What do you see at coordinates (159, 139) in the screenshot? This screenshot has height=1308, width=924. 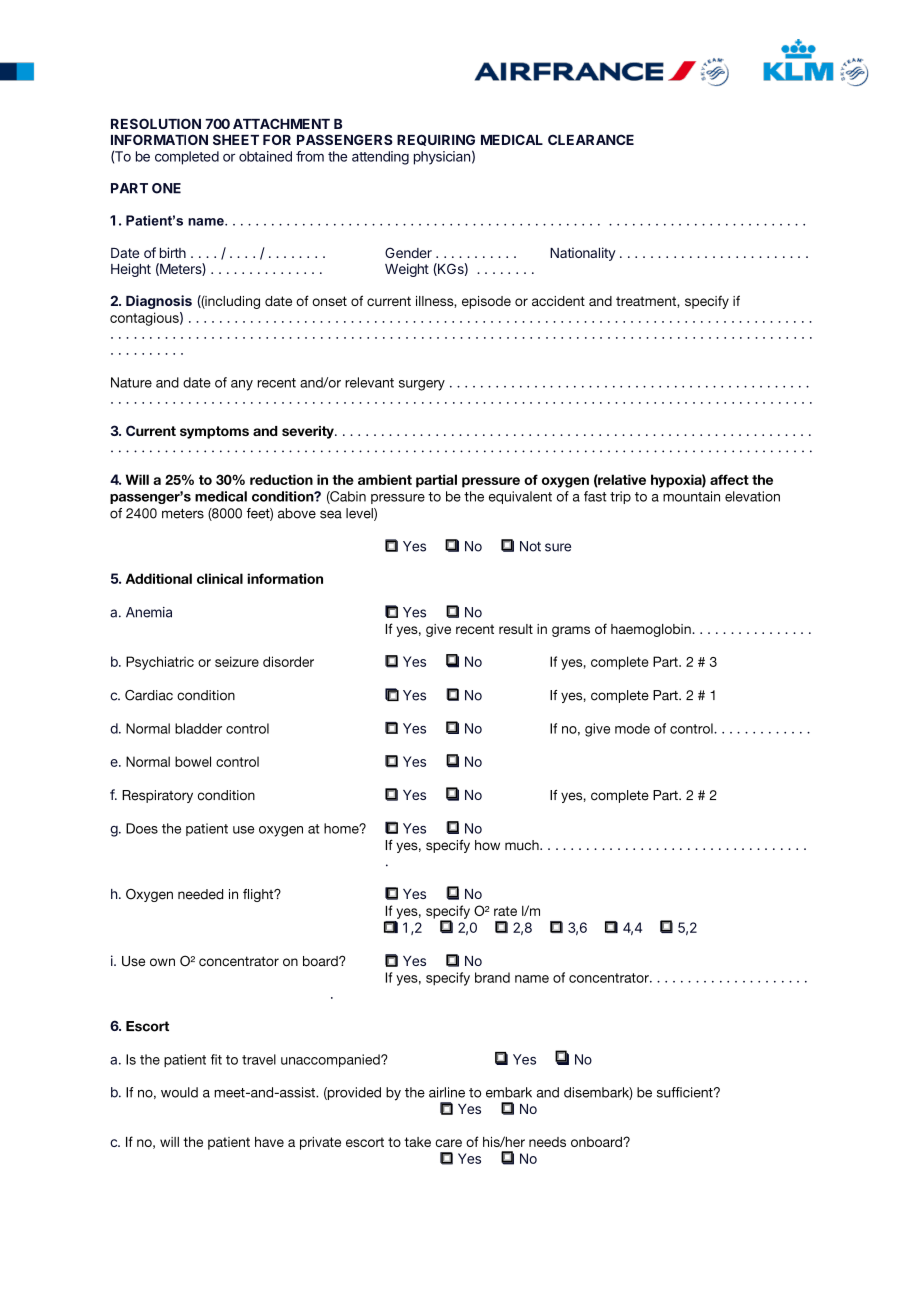 I see `INFORMATION` at bounding box center [159, 139].
